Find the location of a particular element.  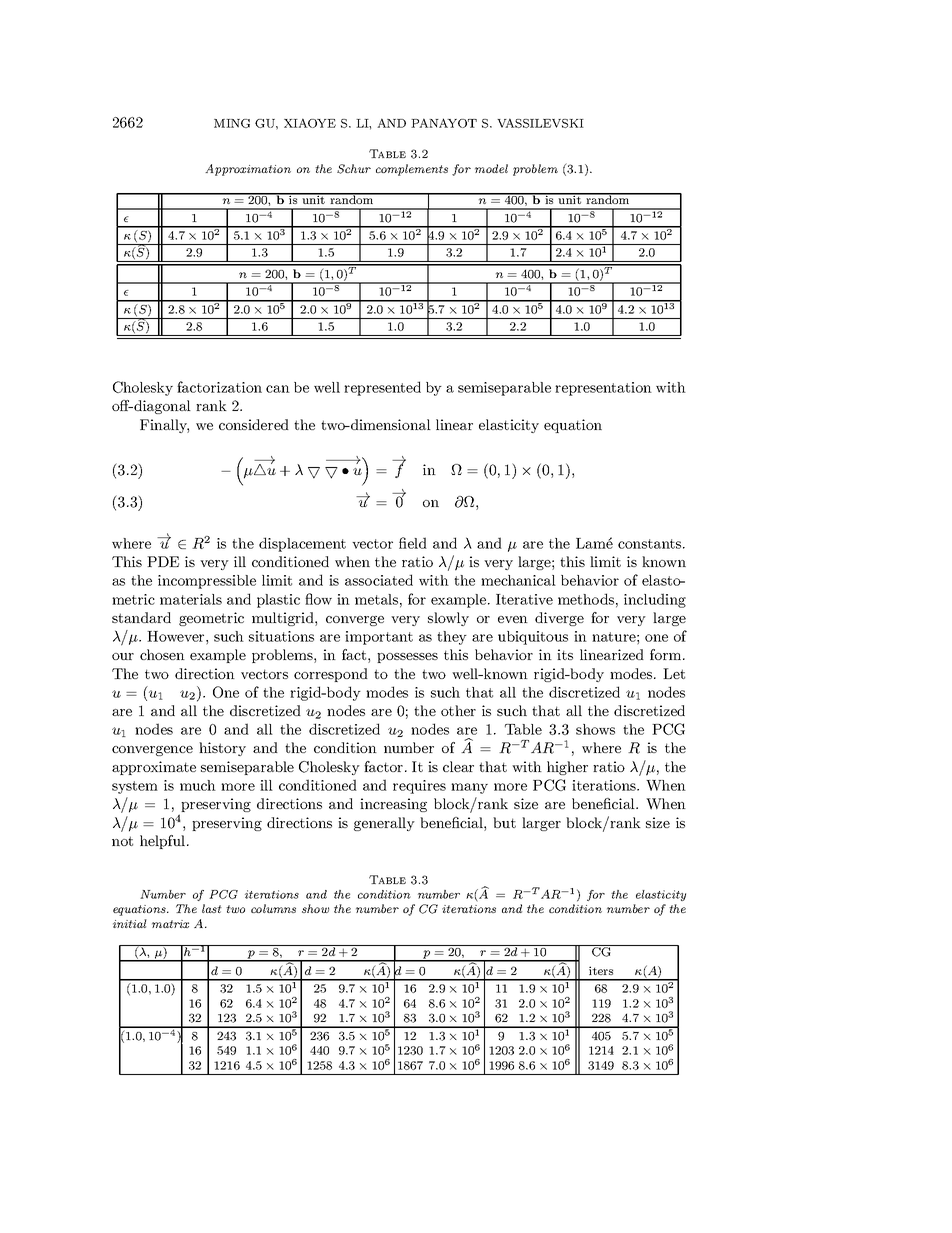

MING is located at coordinates (232, 123).
